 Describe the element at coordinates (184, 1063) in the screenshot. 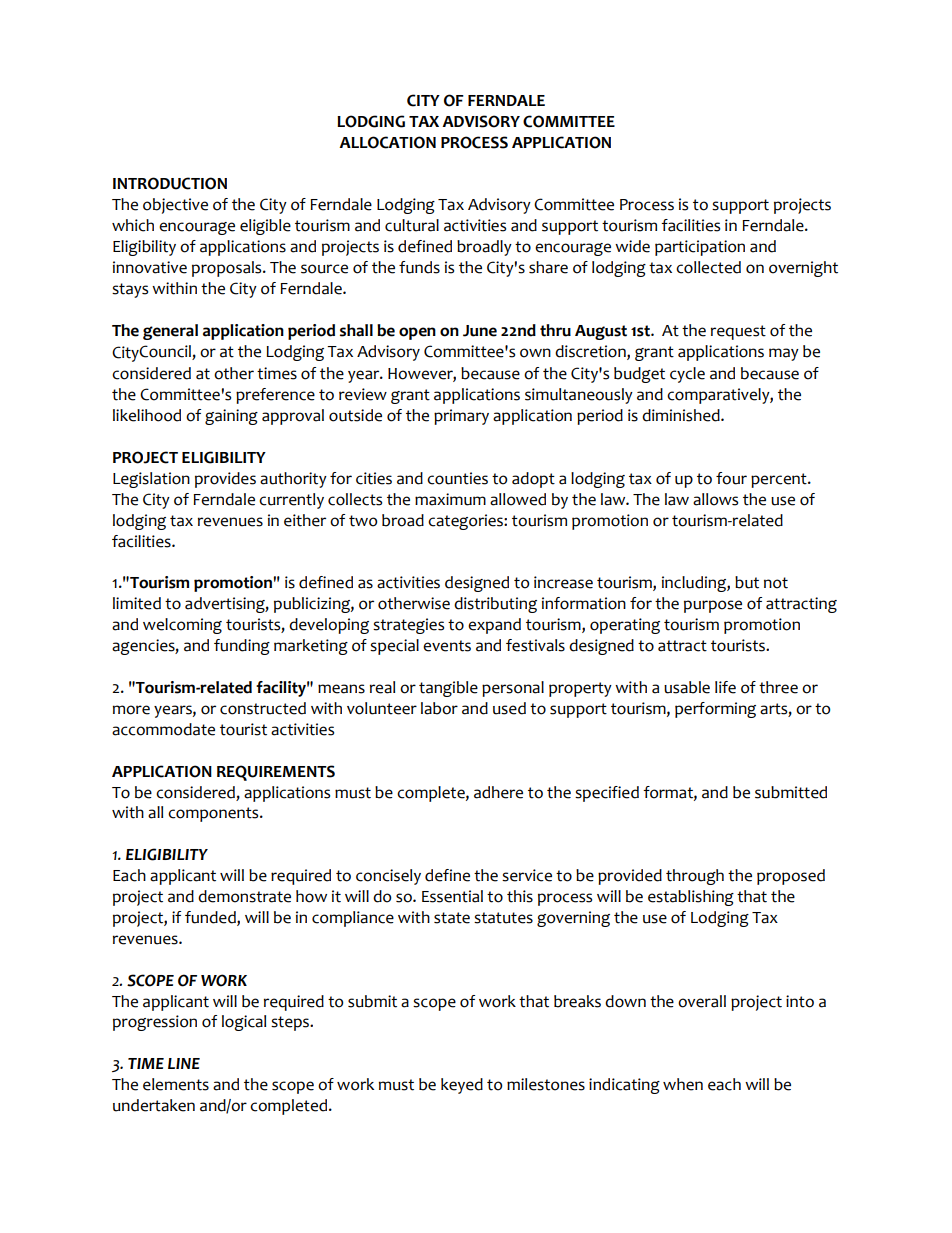

I see `LINE` at that location.
